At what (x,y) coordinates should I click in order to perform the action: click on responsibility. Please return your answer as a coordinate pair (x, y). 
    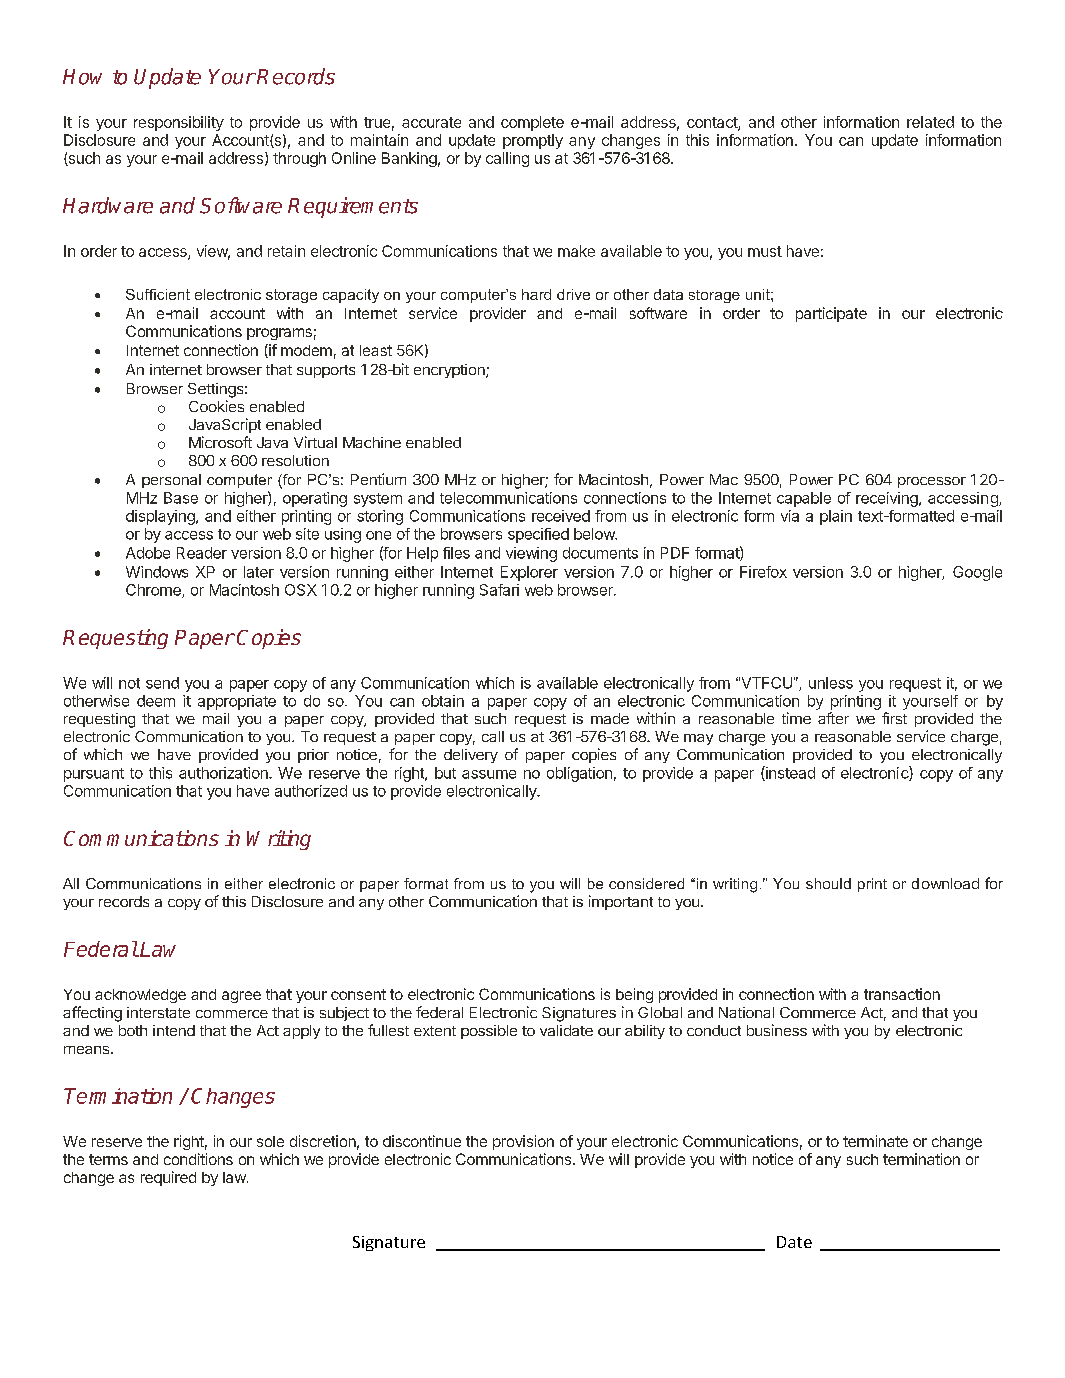
    Looking at the image, I should click on (179, 123).
